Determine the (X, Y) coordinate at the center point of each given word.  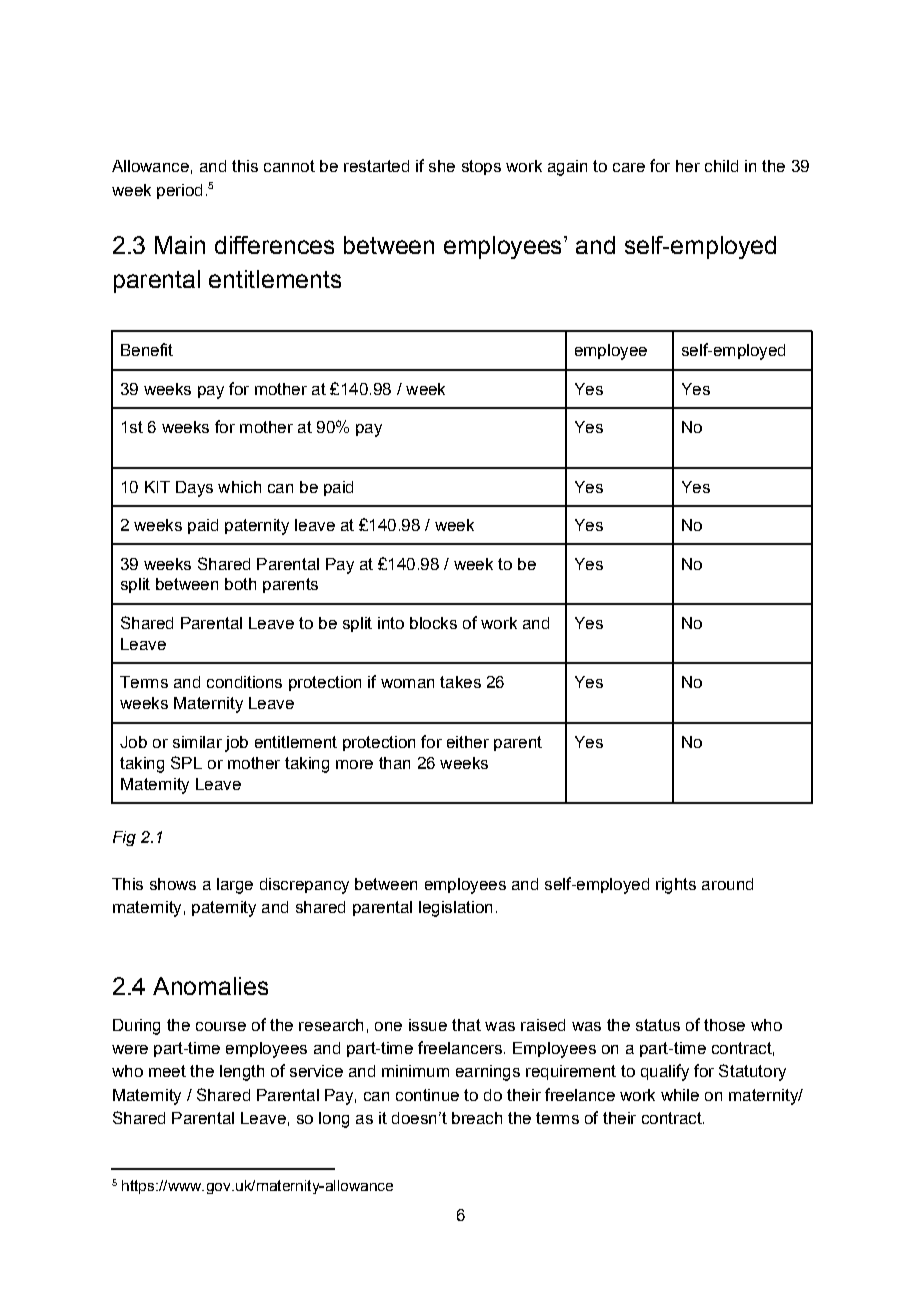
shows (173, 884)
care (629, 167)
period (179, 191)
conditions (244, 682)
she (442, 166)
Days (194, 489)
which (239, 487)
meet (167, 1071)
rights (676, 886)
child (721, 166)
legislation (455, 909)
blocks (433, 623)
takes (460, 682)
